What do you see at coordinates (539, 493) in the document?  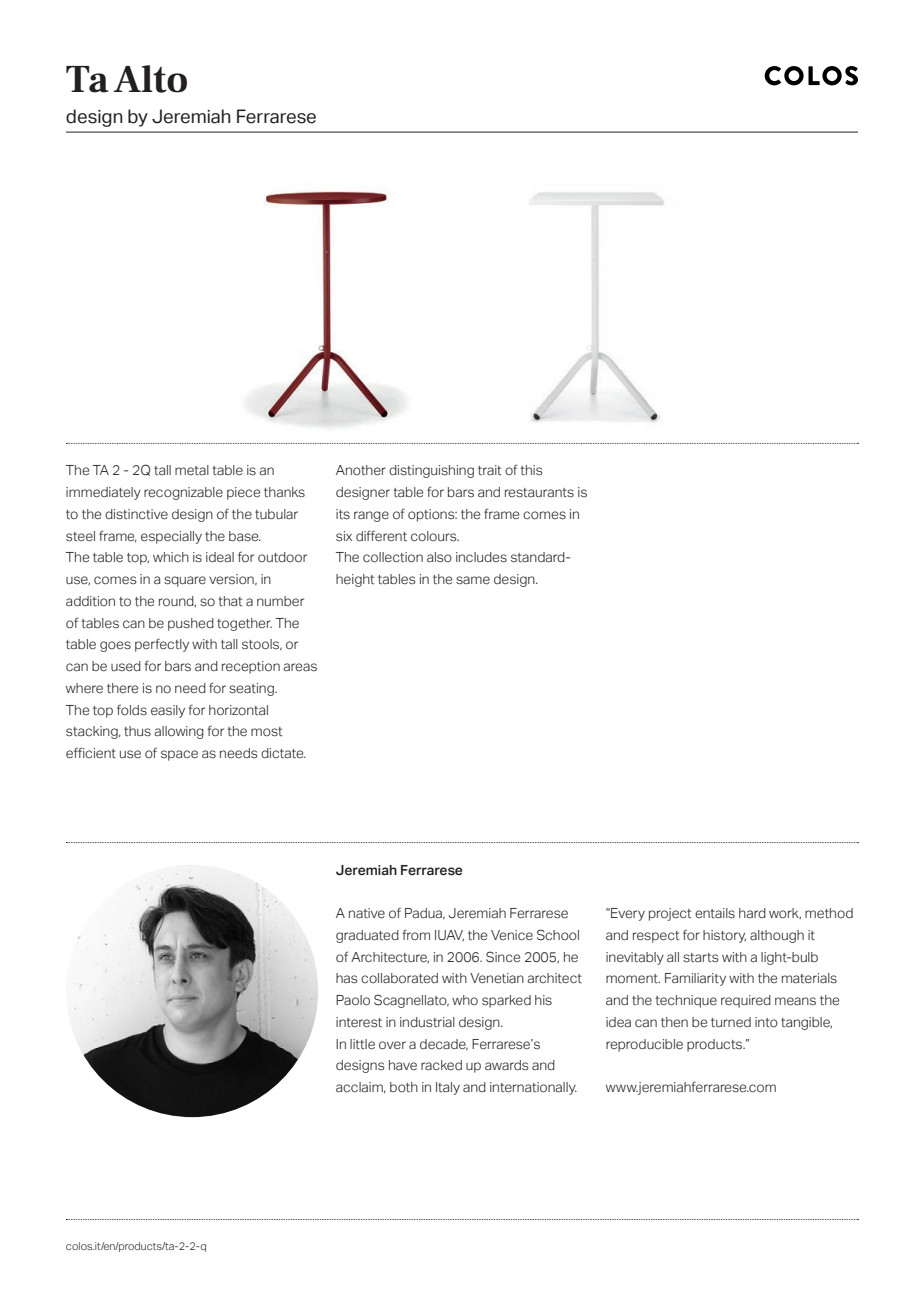 I see `restaurants` at bounding box center [539, 493].
